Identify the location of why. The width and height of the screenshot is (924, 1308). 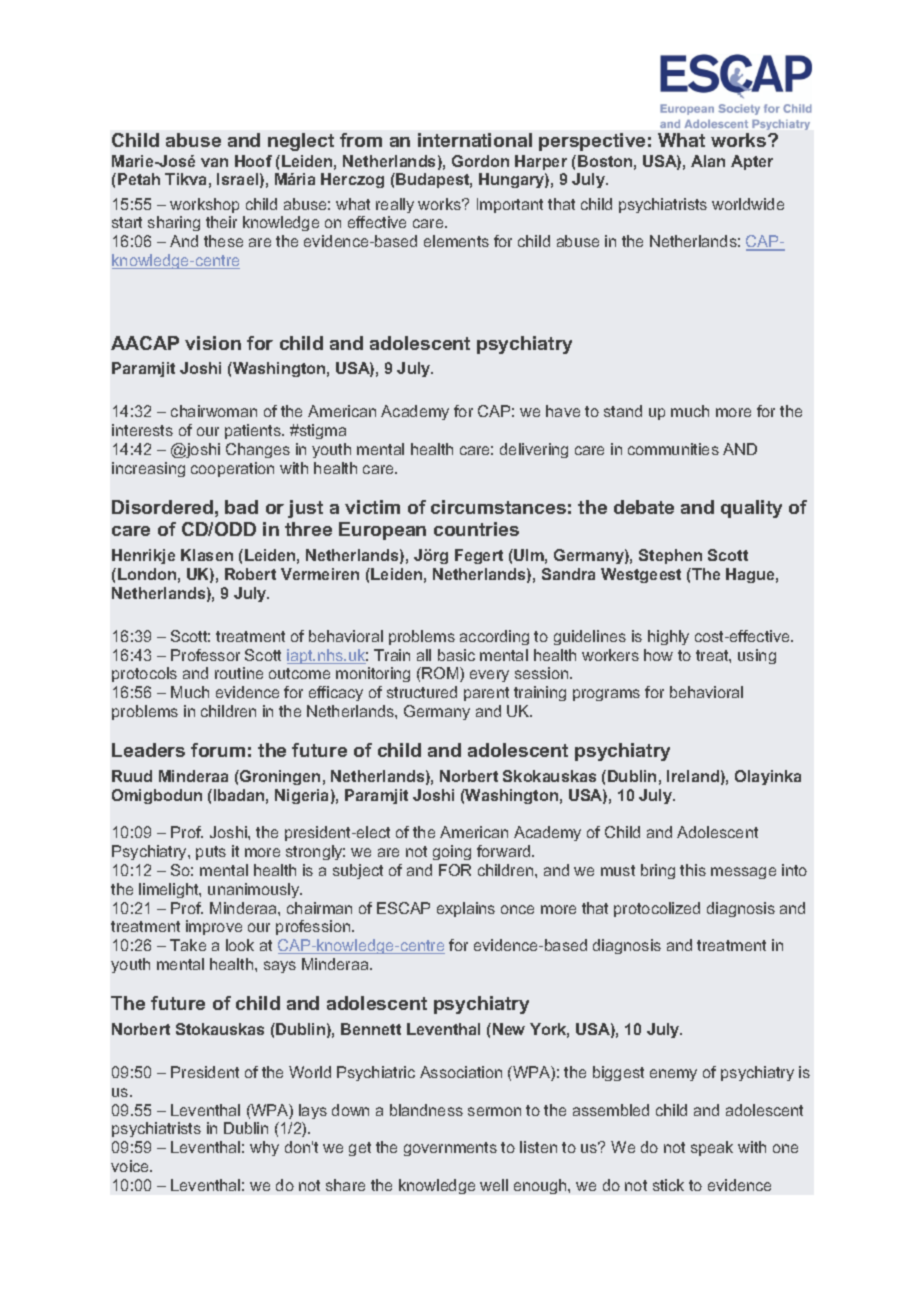
(264, 1148).
